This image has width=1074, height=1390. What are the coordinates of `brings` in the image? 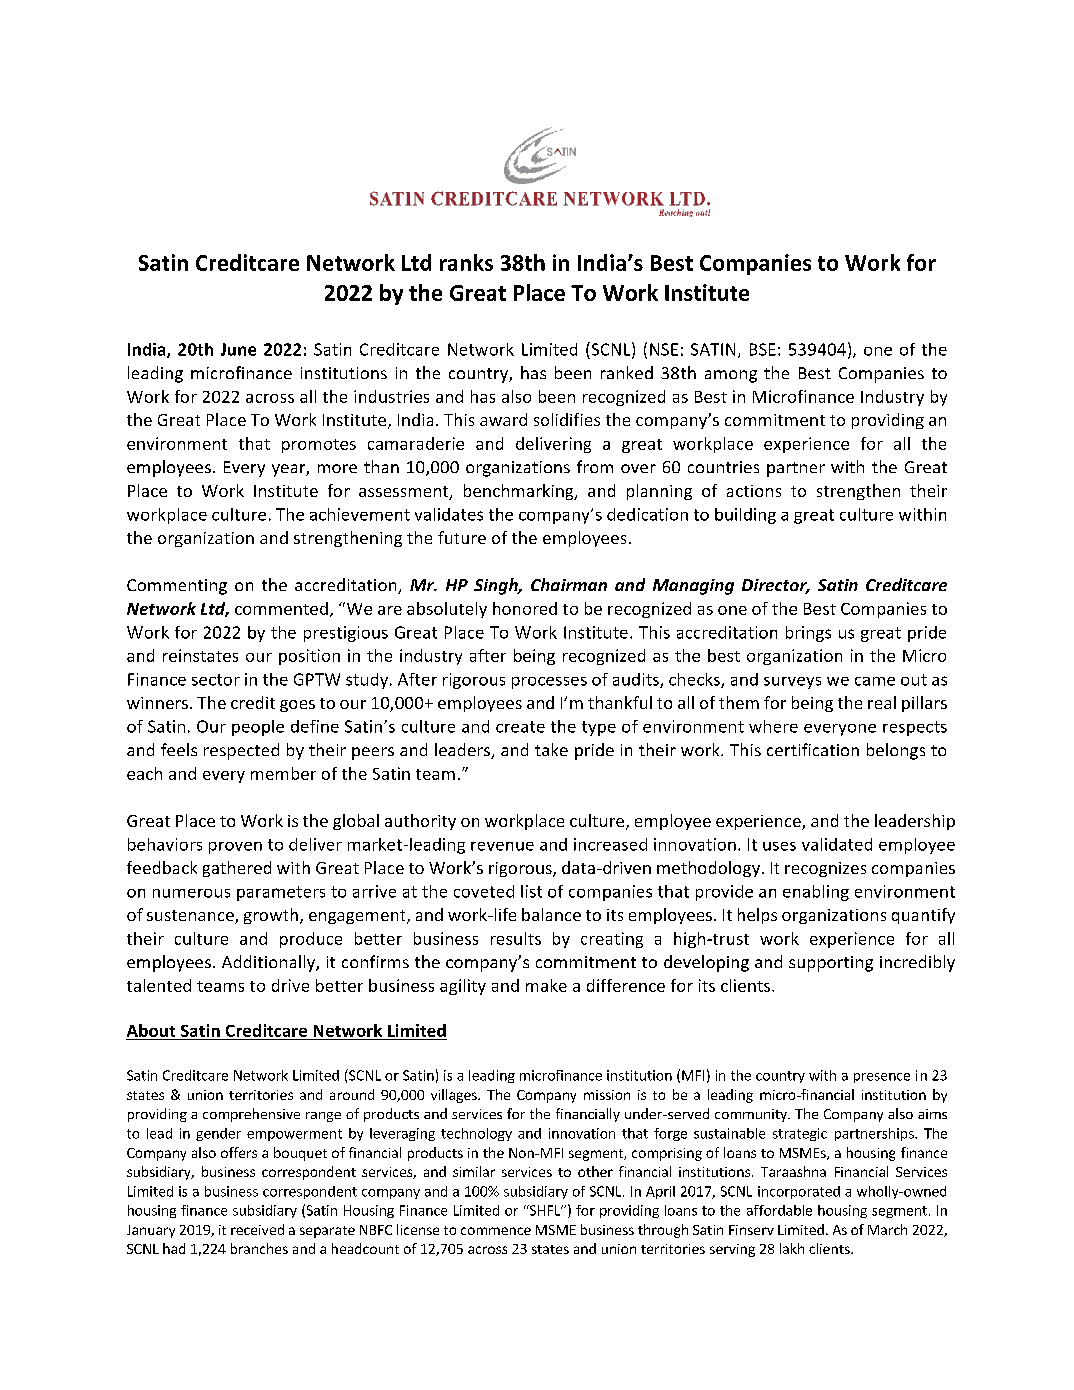 It's located at (808, 634).
